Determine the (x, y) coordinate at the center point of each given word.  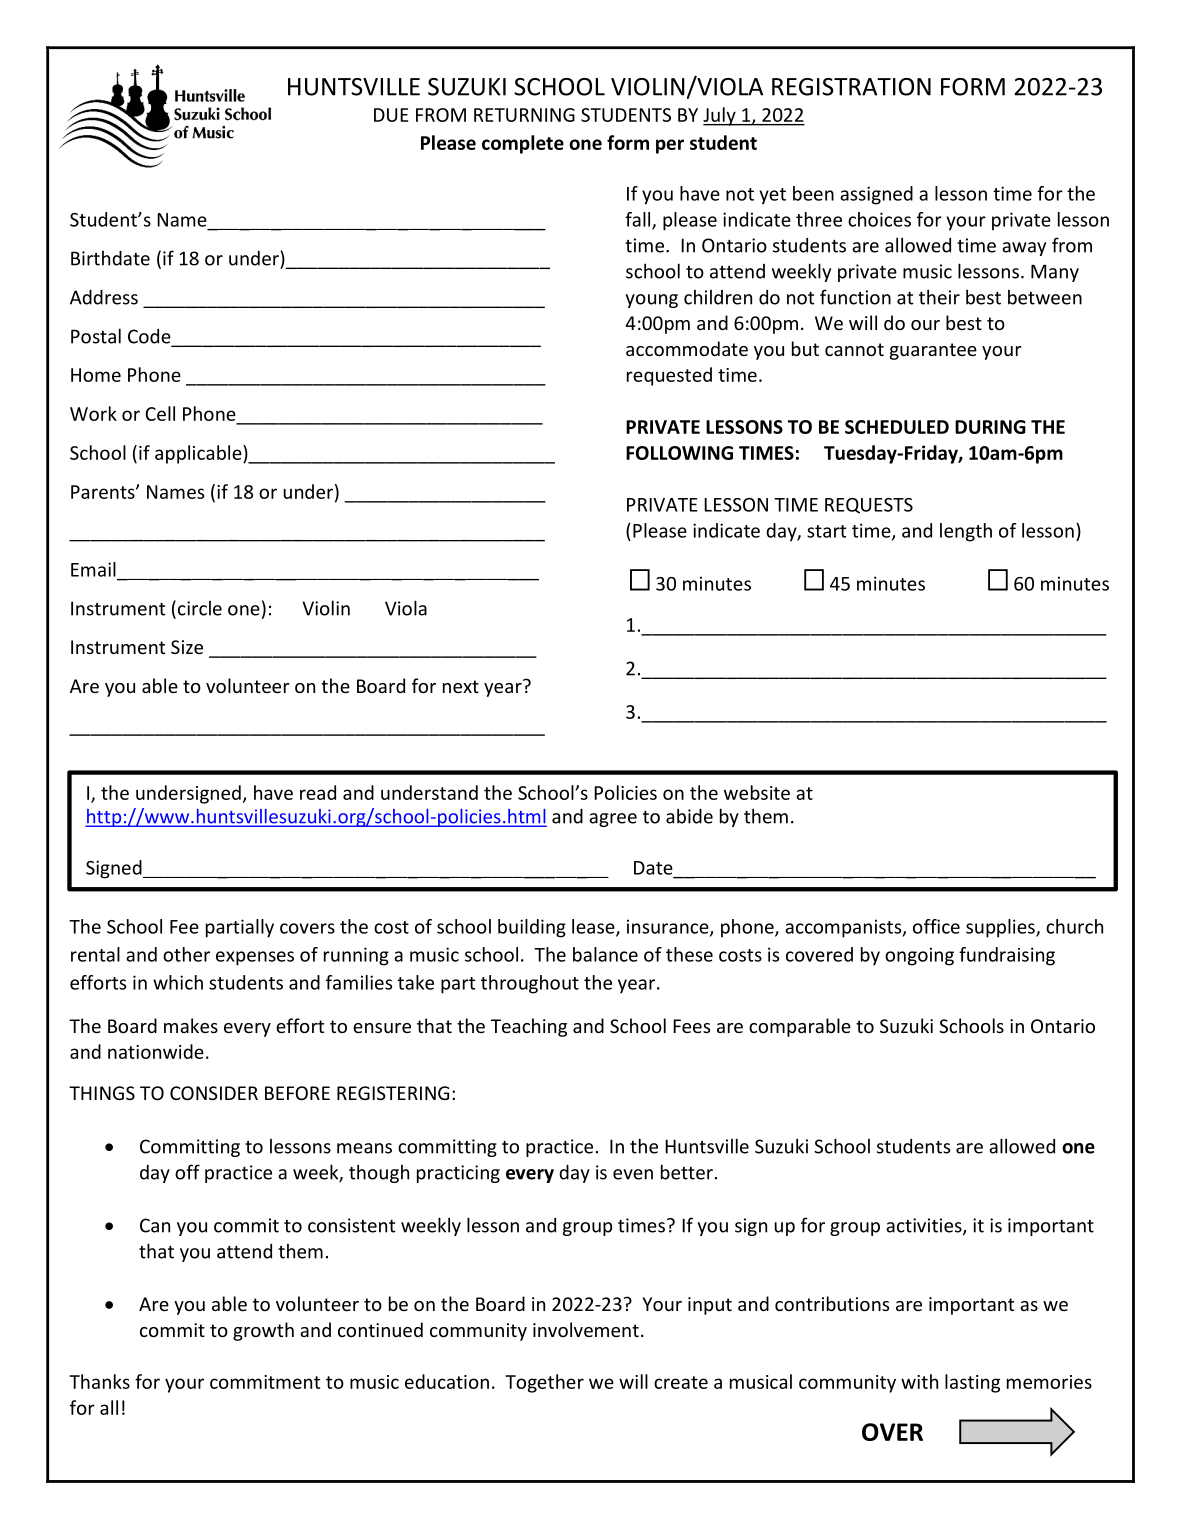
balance (605, 954)
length (966, 532)
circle (200, 608)
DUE (391, 115)
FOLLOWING (679, 453)
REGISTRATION (851, 87)
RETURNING (524, 115)
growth (263, 1331)
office (936, 926)
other (186, 954)
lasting (972, 1383)
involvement (586, 1329)
